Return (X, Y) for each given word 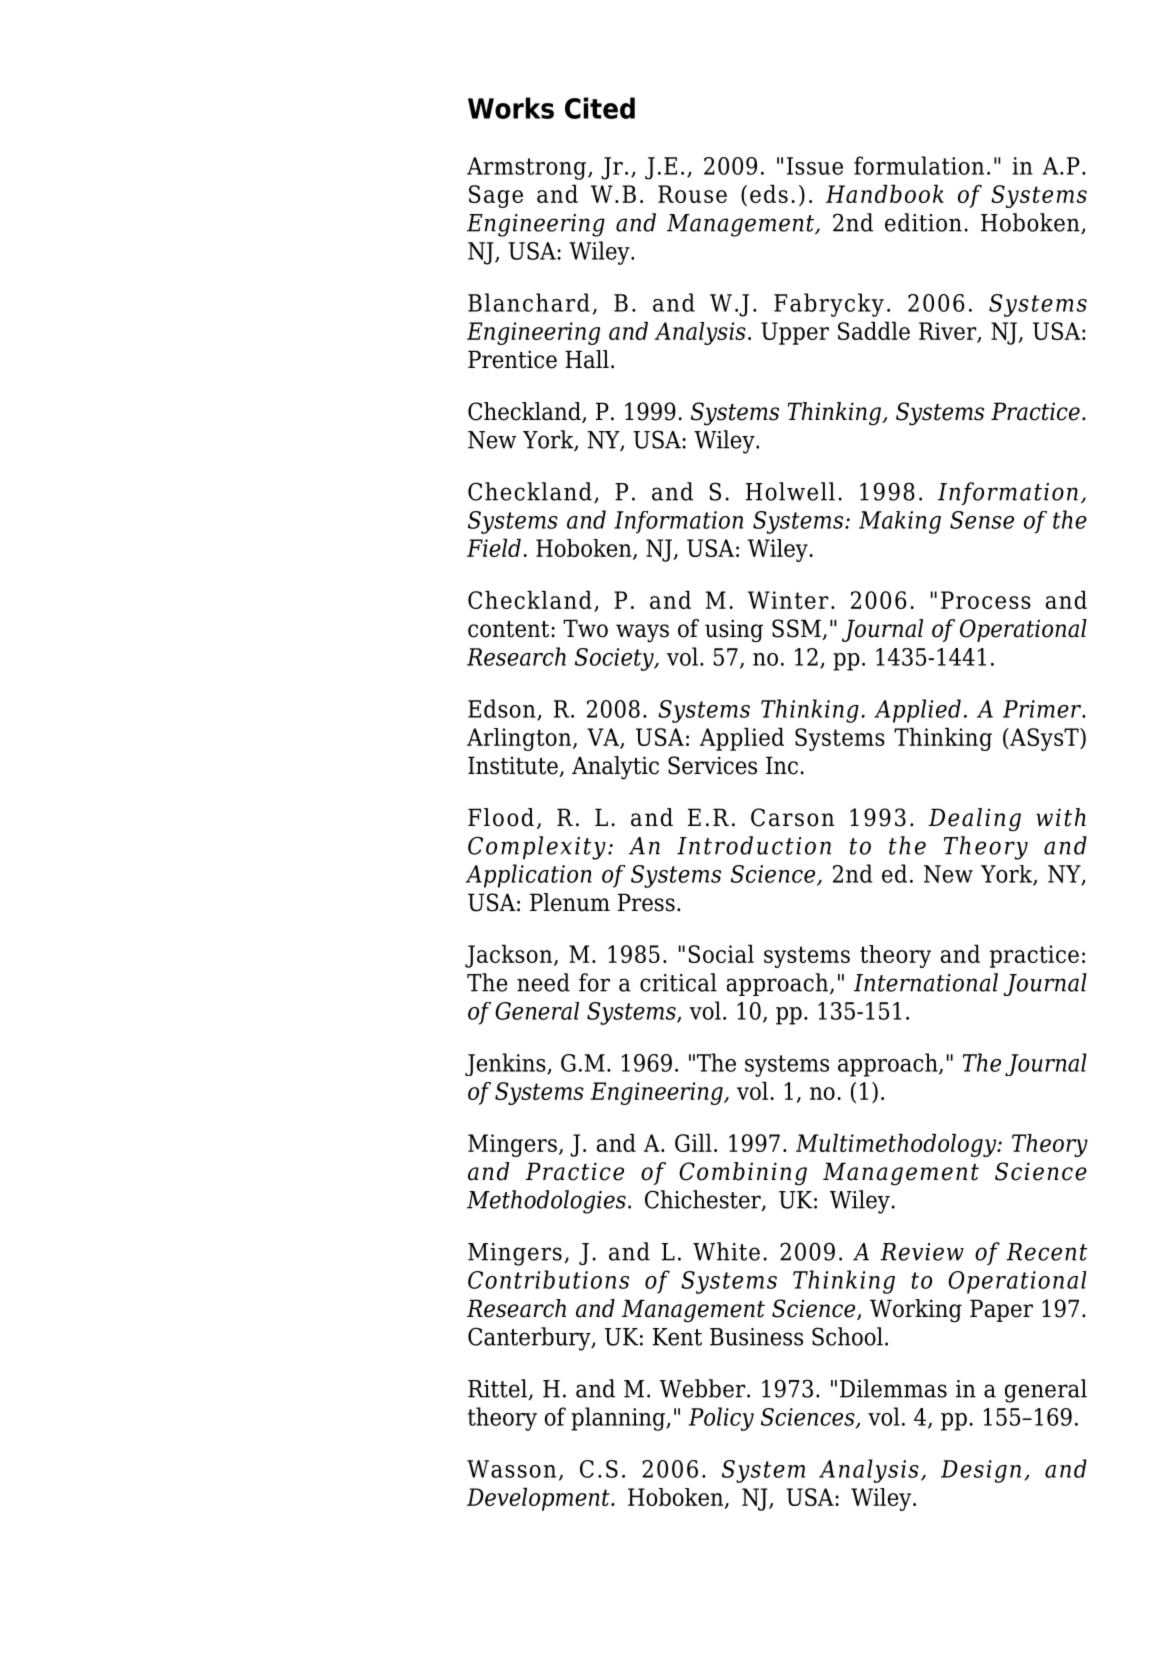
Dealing (974, 820)
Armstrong (528, 168)
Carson (792, 817)
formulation (919, 165)
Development (539, 1499)
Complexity (537, 848)
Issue (815, 166)
